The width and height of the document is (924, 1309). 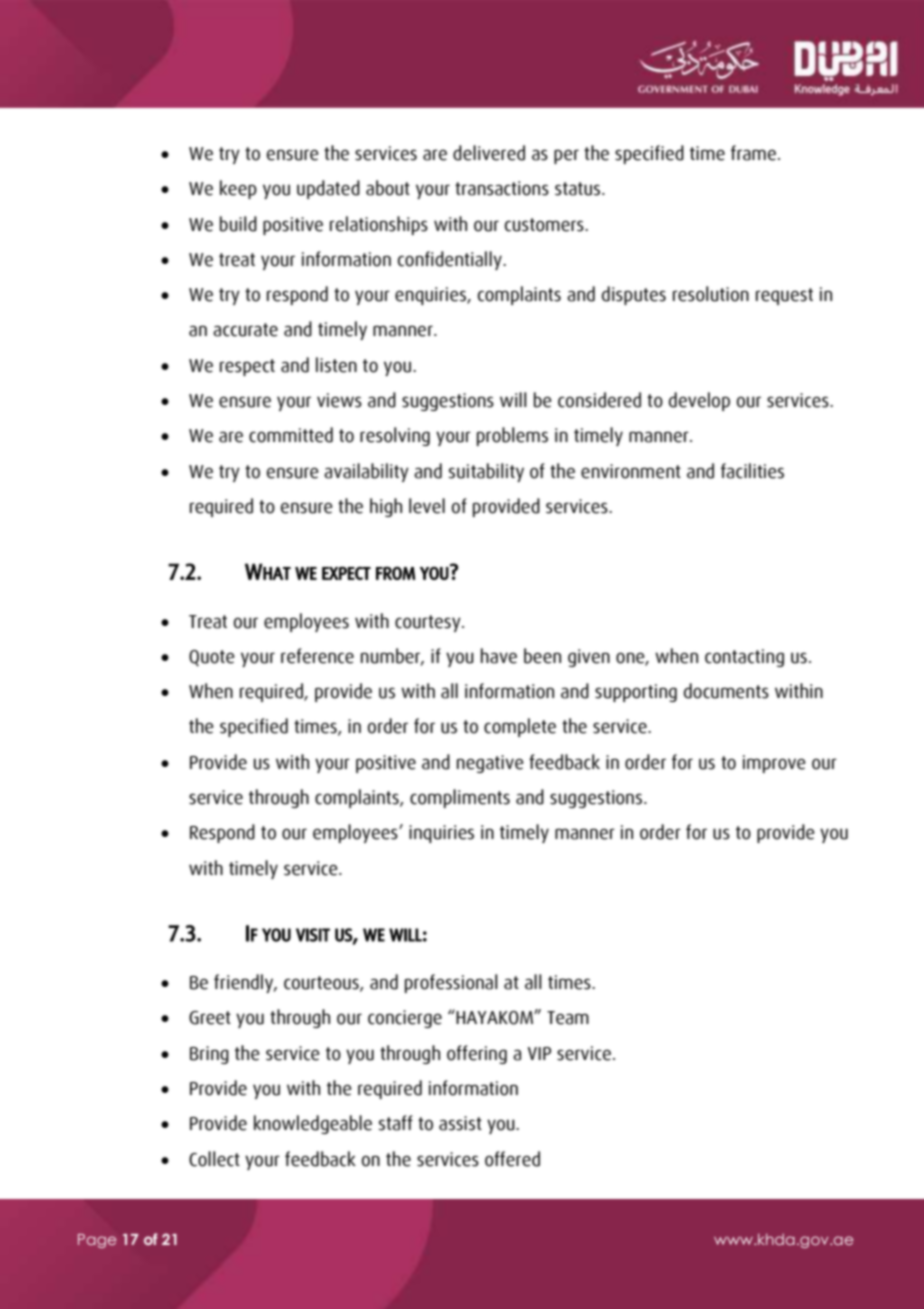 What do you see at coordinates (214, 1159) in the document?
I see `Collect` at bounding box center [214, 1159].
